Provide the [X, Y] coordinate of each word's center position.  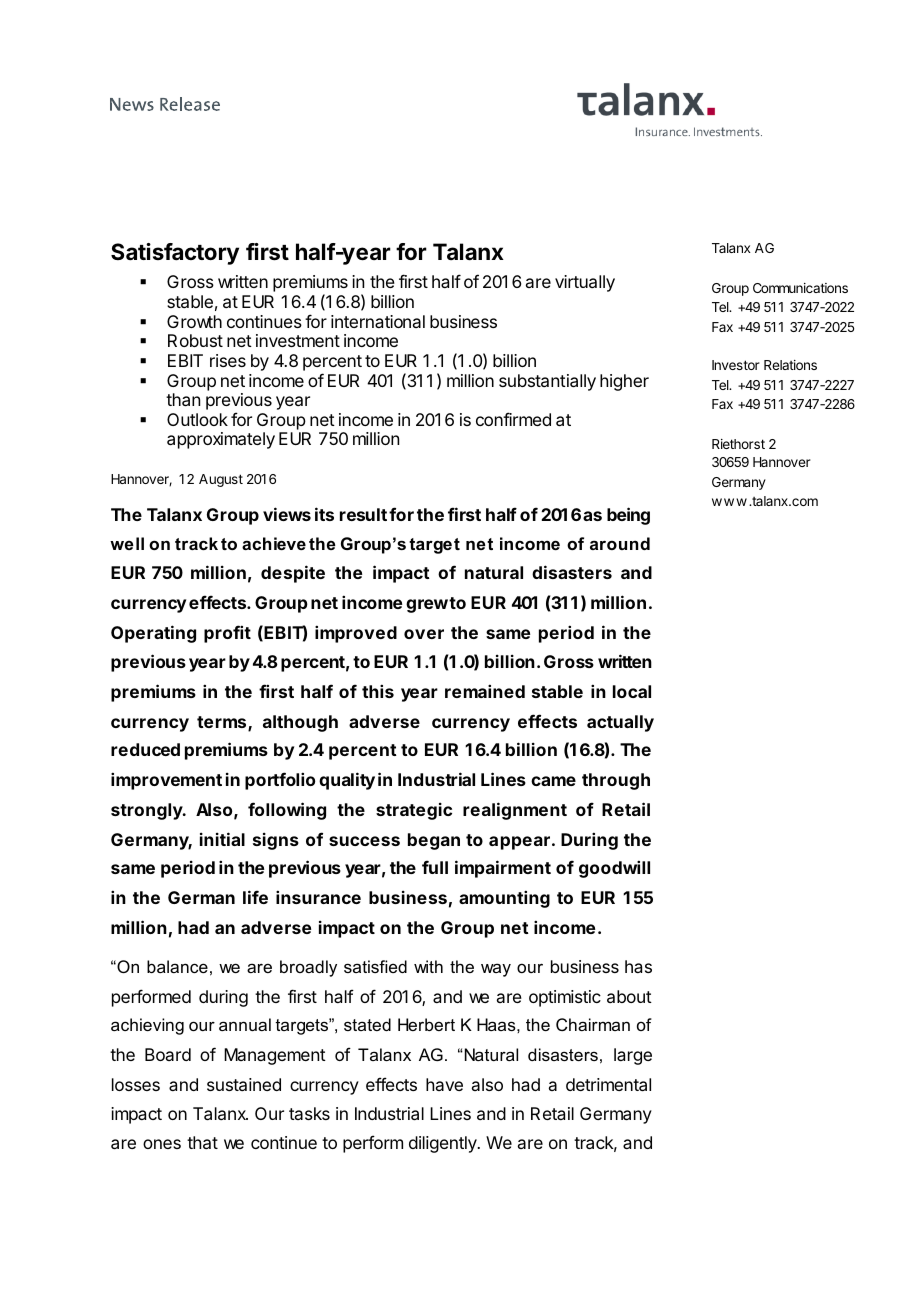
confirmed [513, 419]
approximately [221, 440]
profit [227, 634]
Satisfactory [175, 254]
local [632, 691]
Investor [736, 365]
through [616, 781]
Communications [800, 288]
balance [177, 966]
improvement [166, 781]
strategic [414, 811]
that [202, 1142]
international [378, 321]
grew [427, 606]
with [428, 966]
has [638, 966]
